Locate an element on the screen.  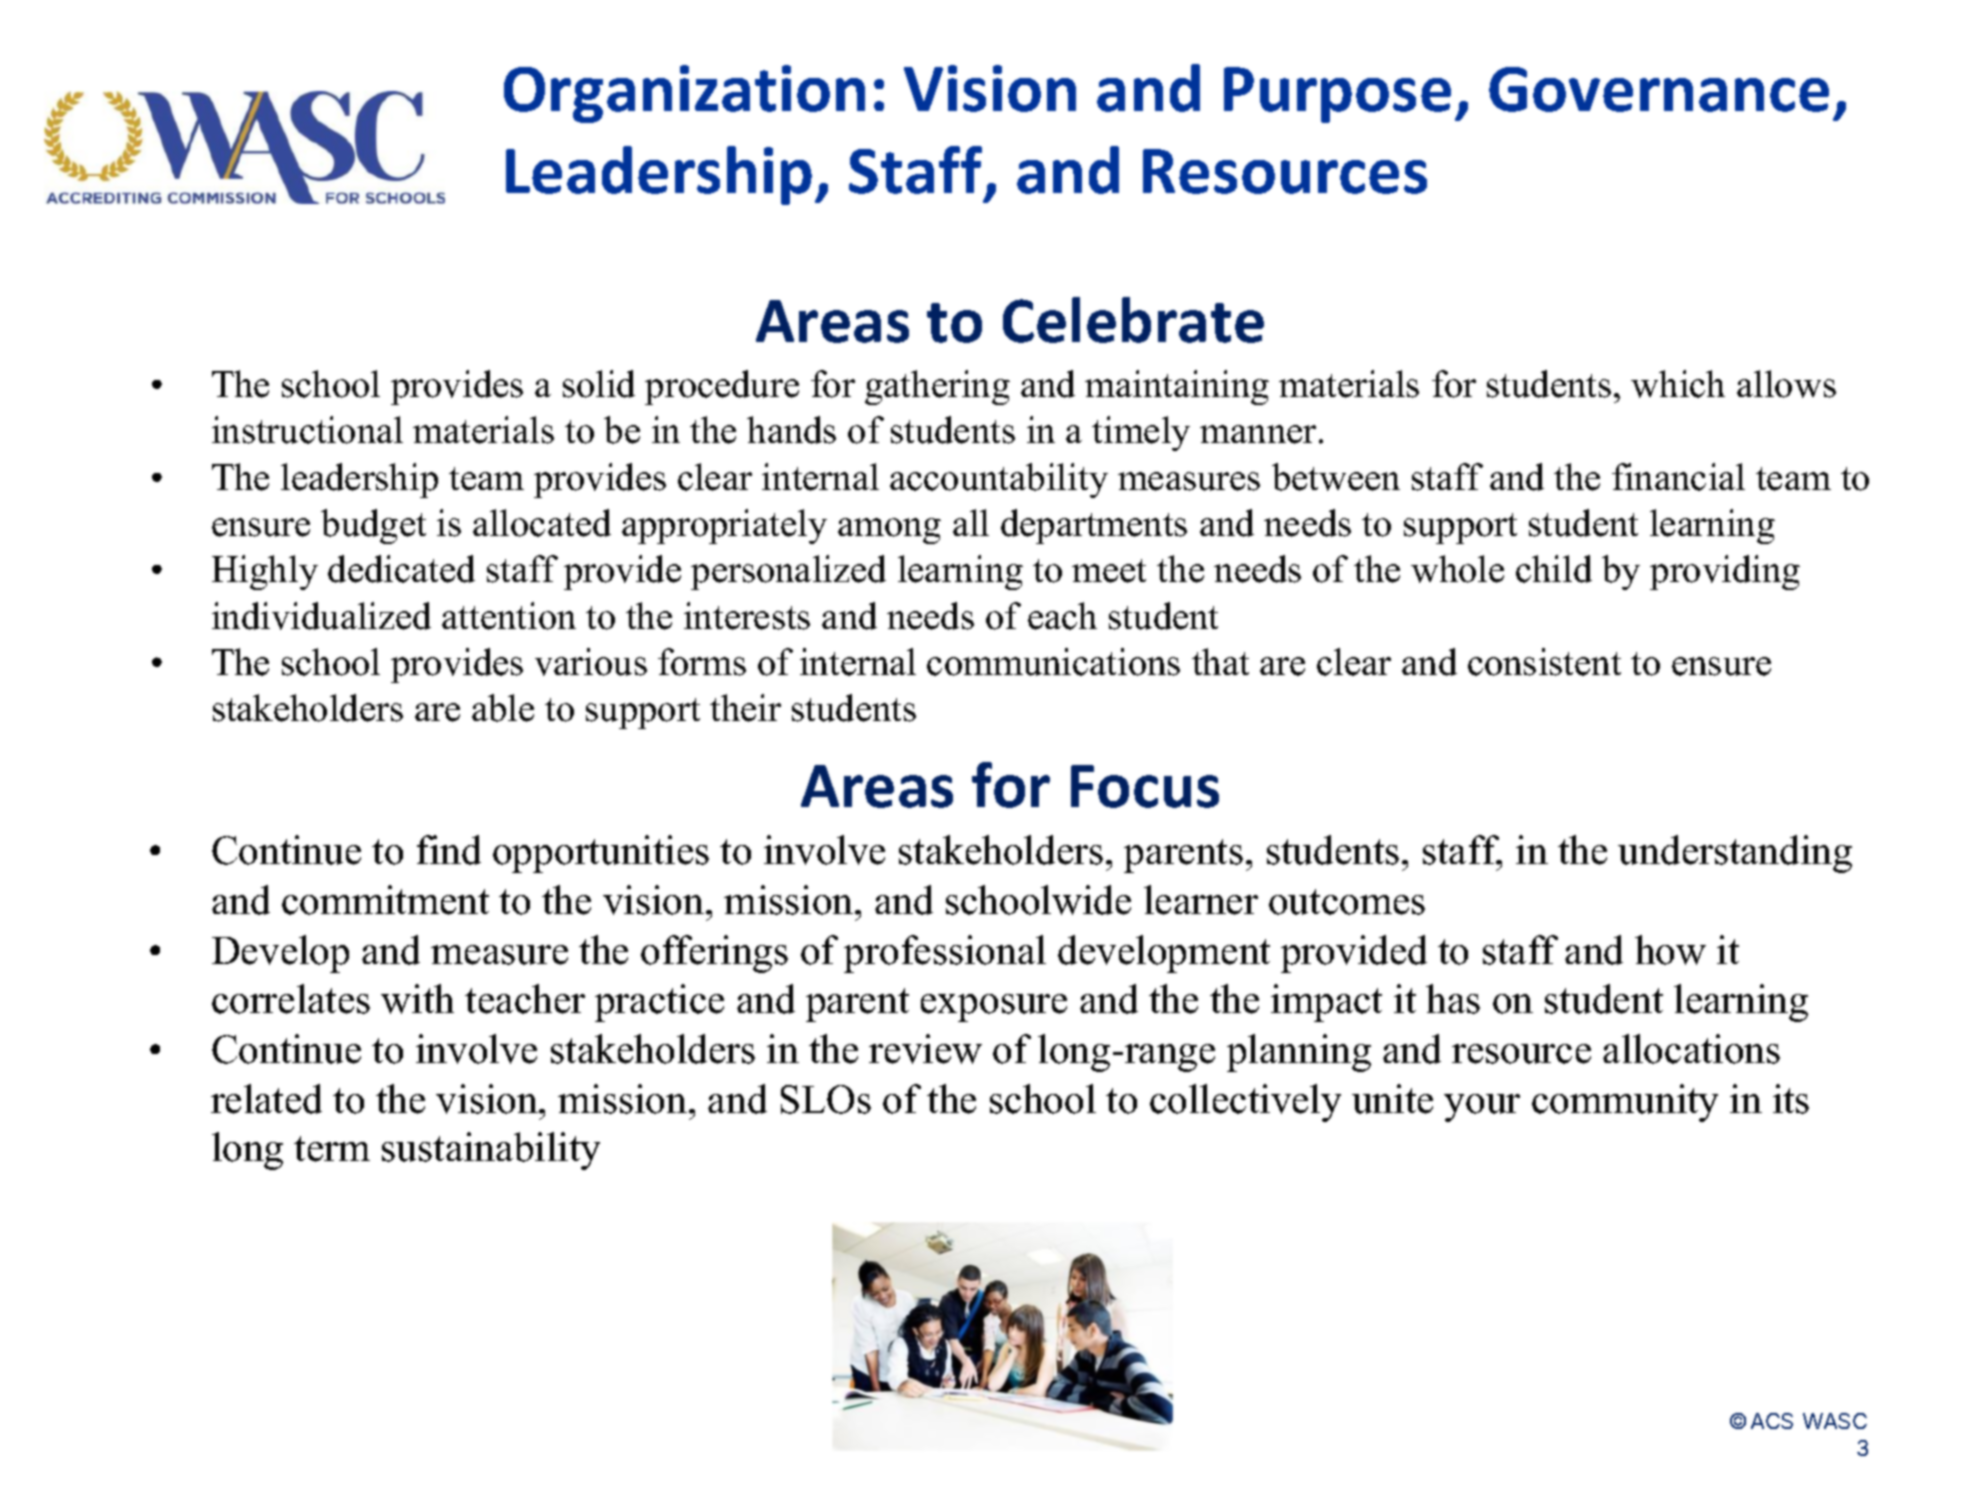
collectively is located at coordinates (1245, 1103).
